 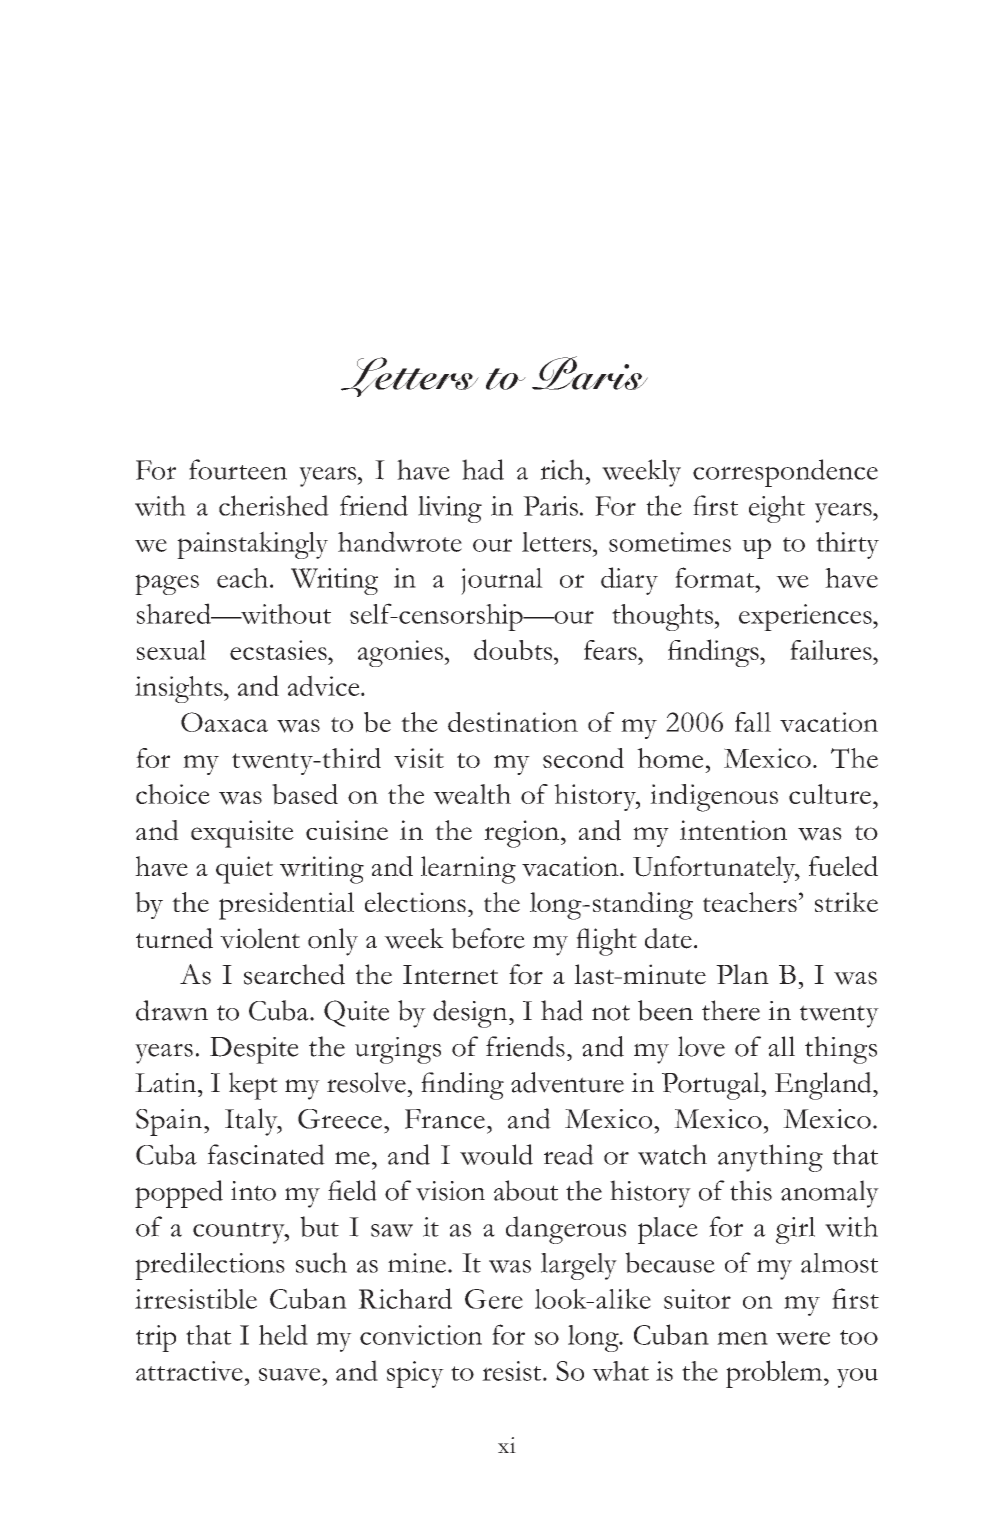 I want to click on violent, so click(x=260, y=938).
